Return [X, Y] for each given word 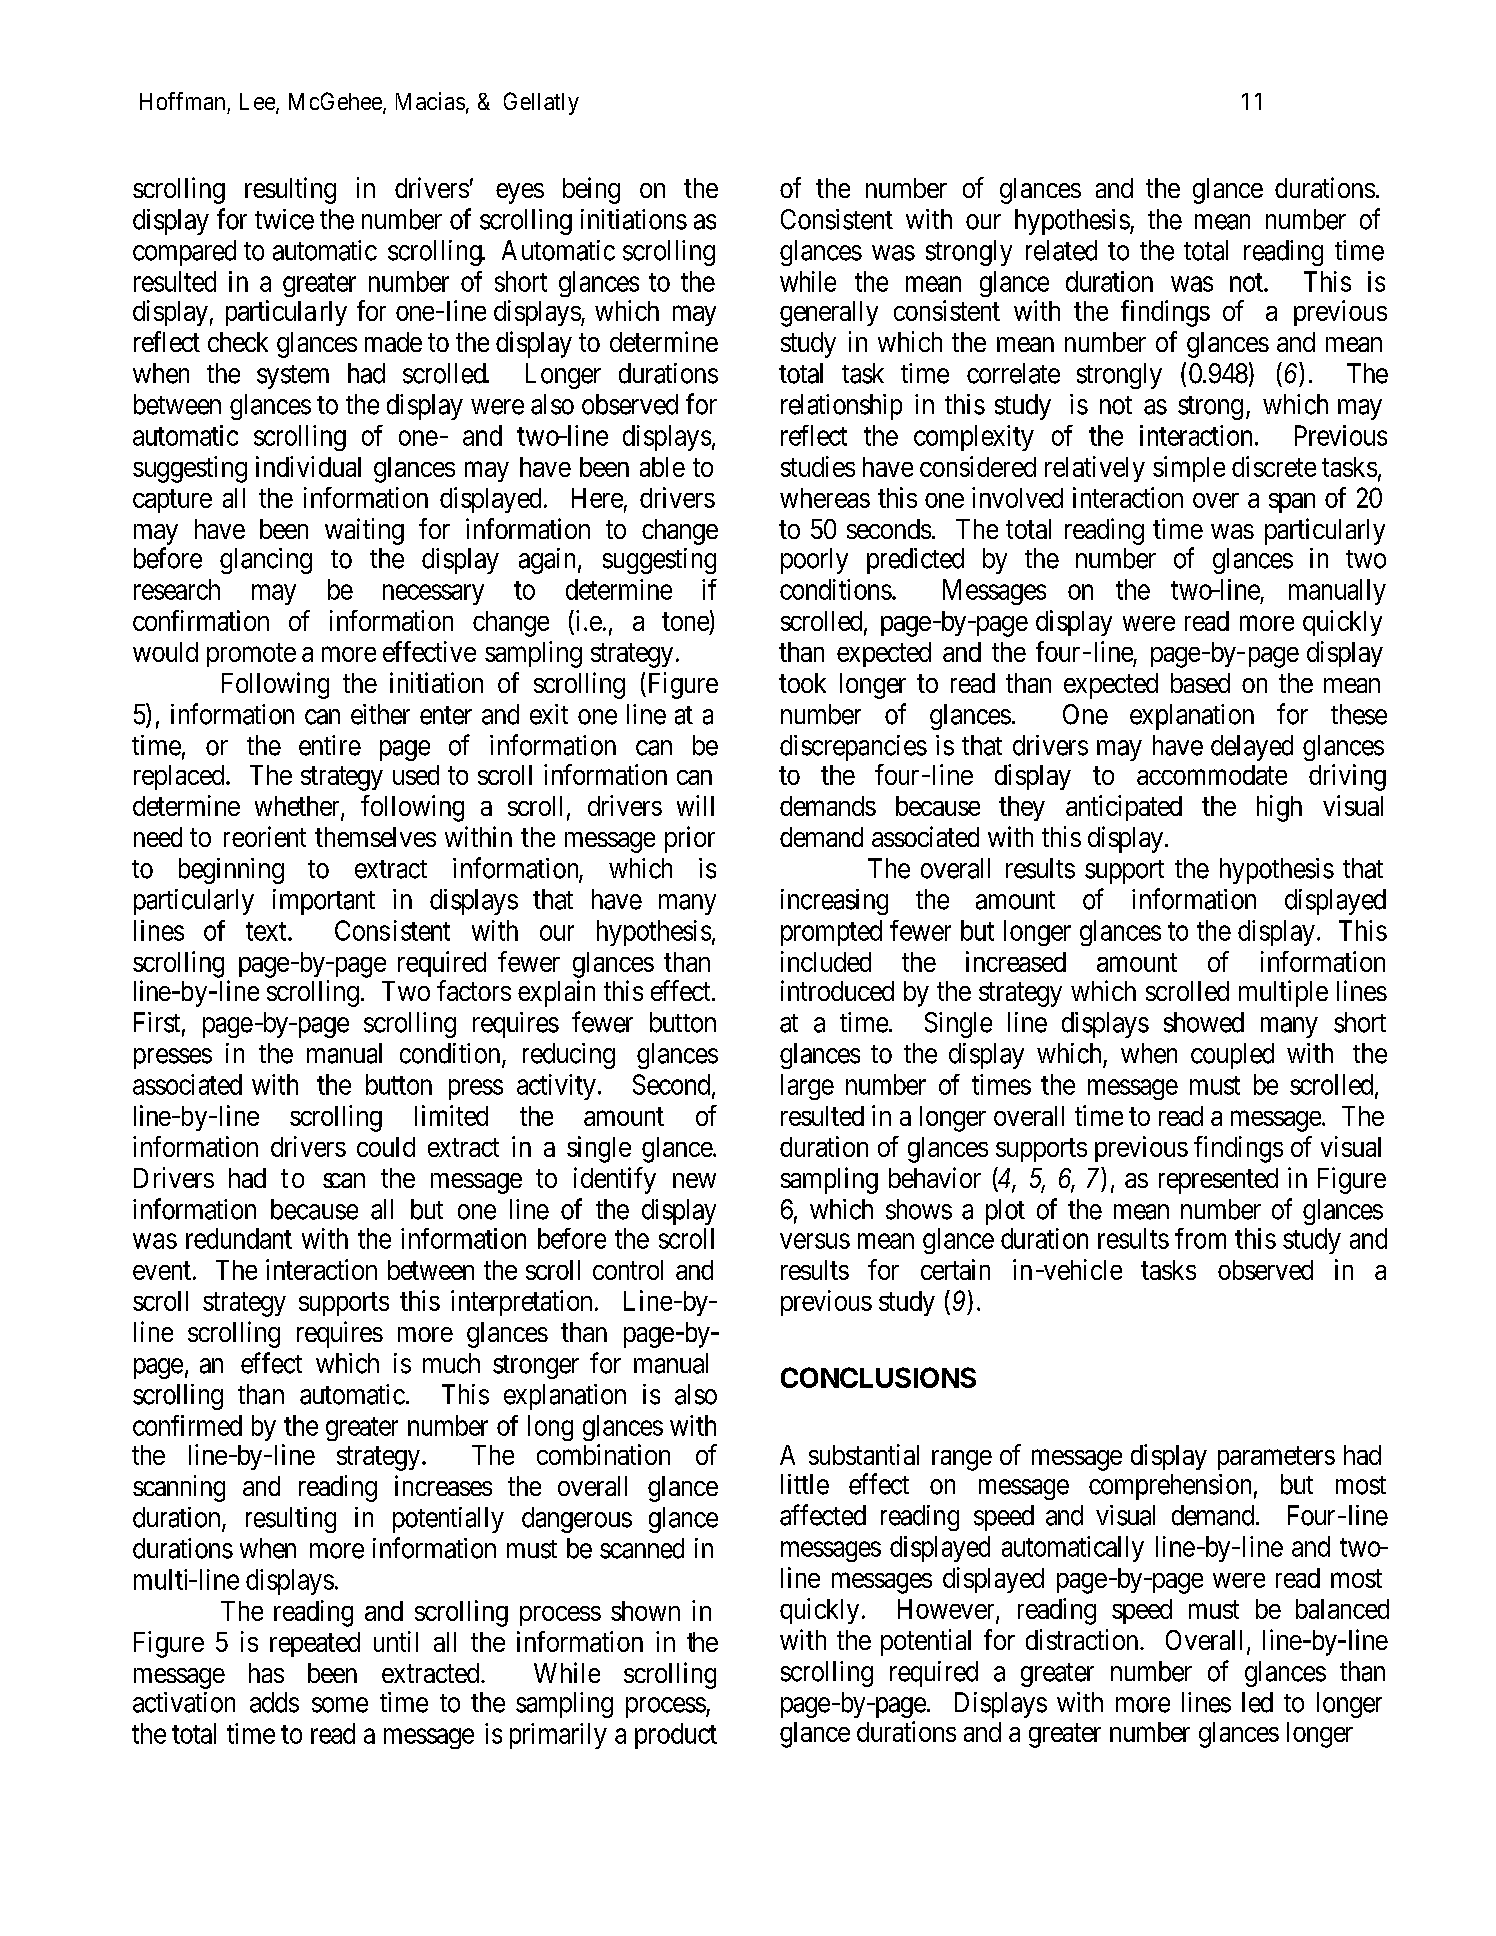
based [1200, 683]
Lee [258, 103]
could [386, 1147]
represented [1218, 1181]
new [694, 1180]
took [802, 683]
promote [251, 655]
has [266, 1673]
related [1061, 250]
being [591, 190]
